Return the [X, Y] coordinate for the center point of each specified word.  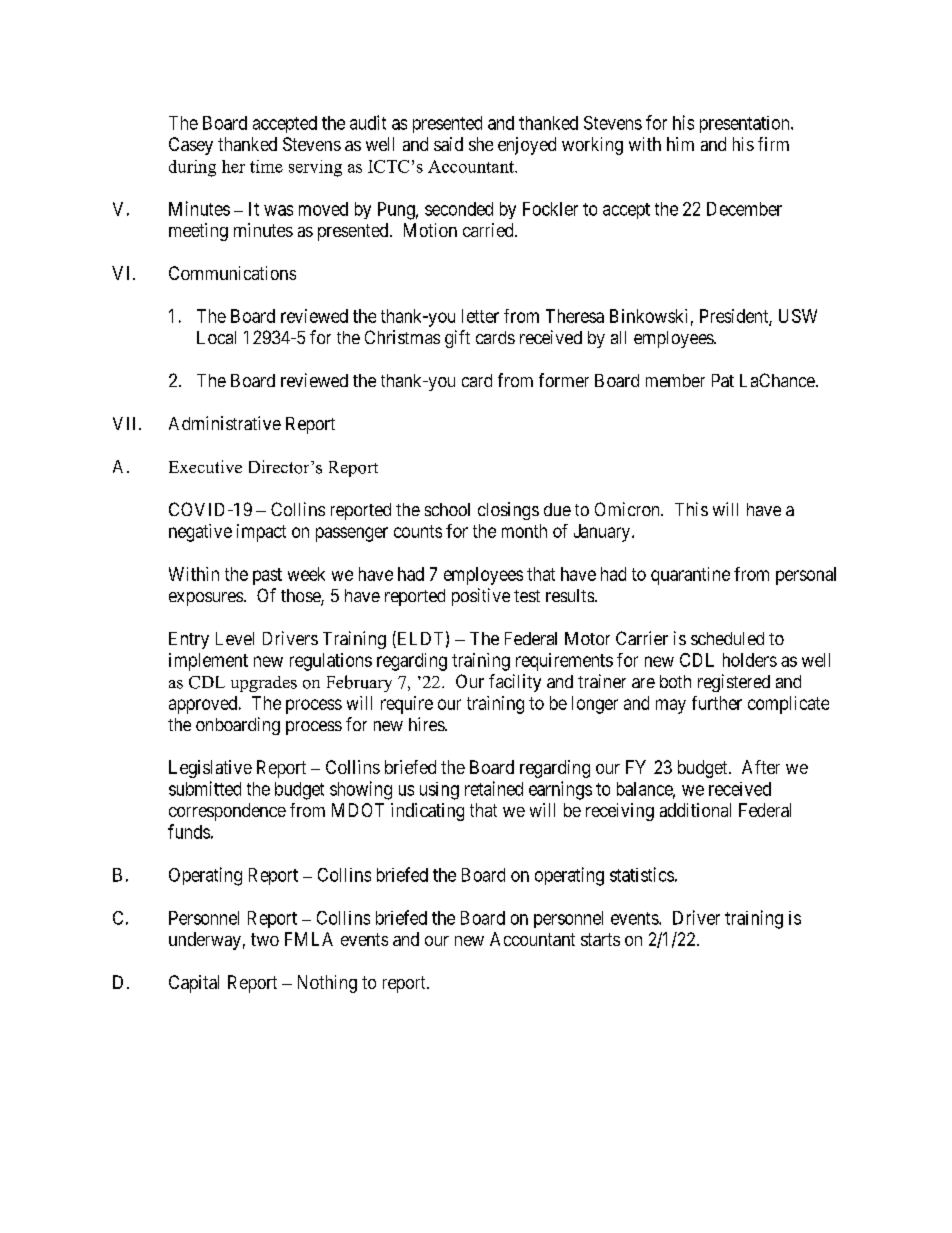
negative [200, 533]
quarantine [690, 576]
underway [205, 941]
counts [418, 531]
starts [600, 939]
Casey [191, 146]
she [481, 144]
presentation [746, 124]
